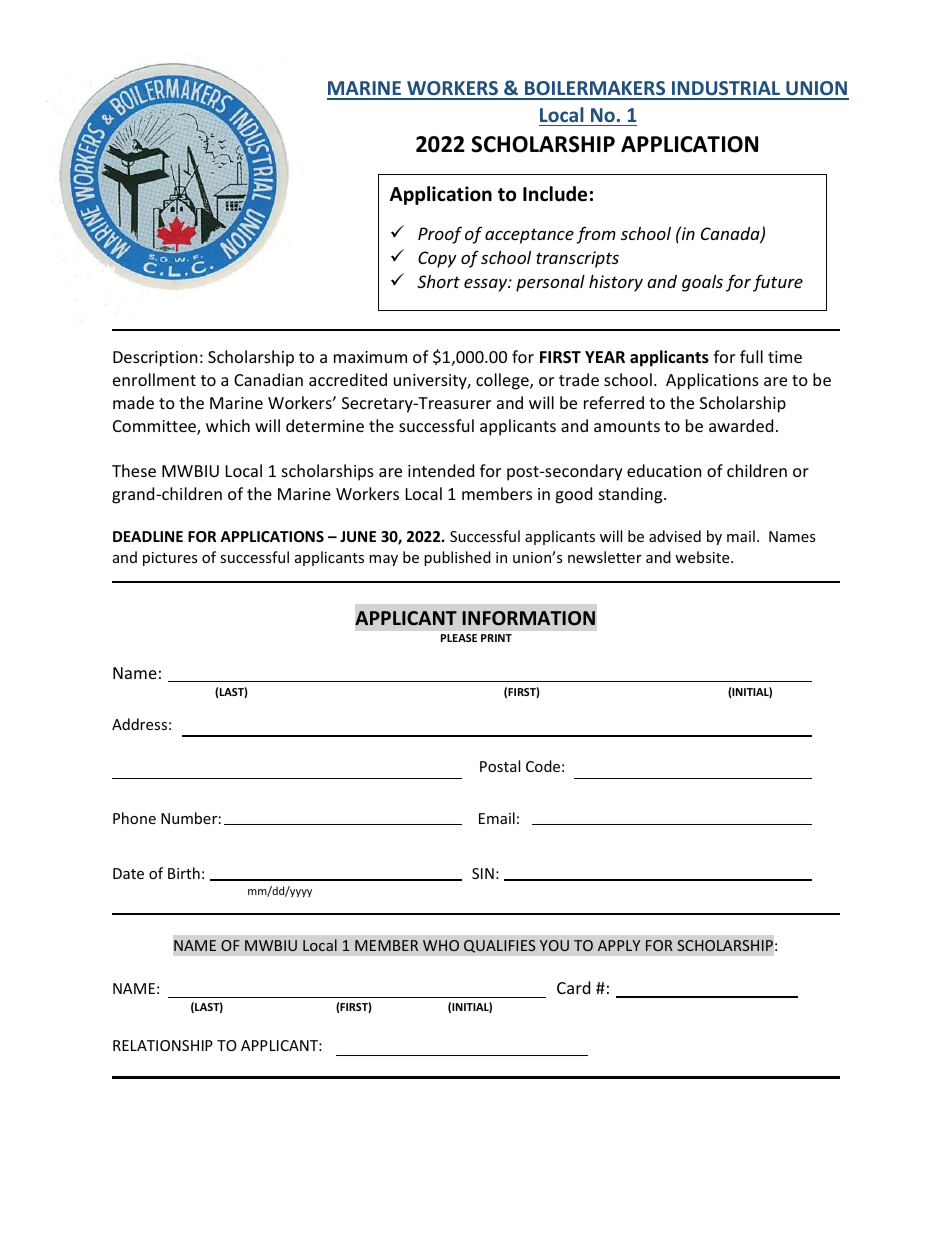  Describe the element at coordinates (440, 235) in the screenshot. I see `Proof` at that location.
